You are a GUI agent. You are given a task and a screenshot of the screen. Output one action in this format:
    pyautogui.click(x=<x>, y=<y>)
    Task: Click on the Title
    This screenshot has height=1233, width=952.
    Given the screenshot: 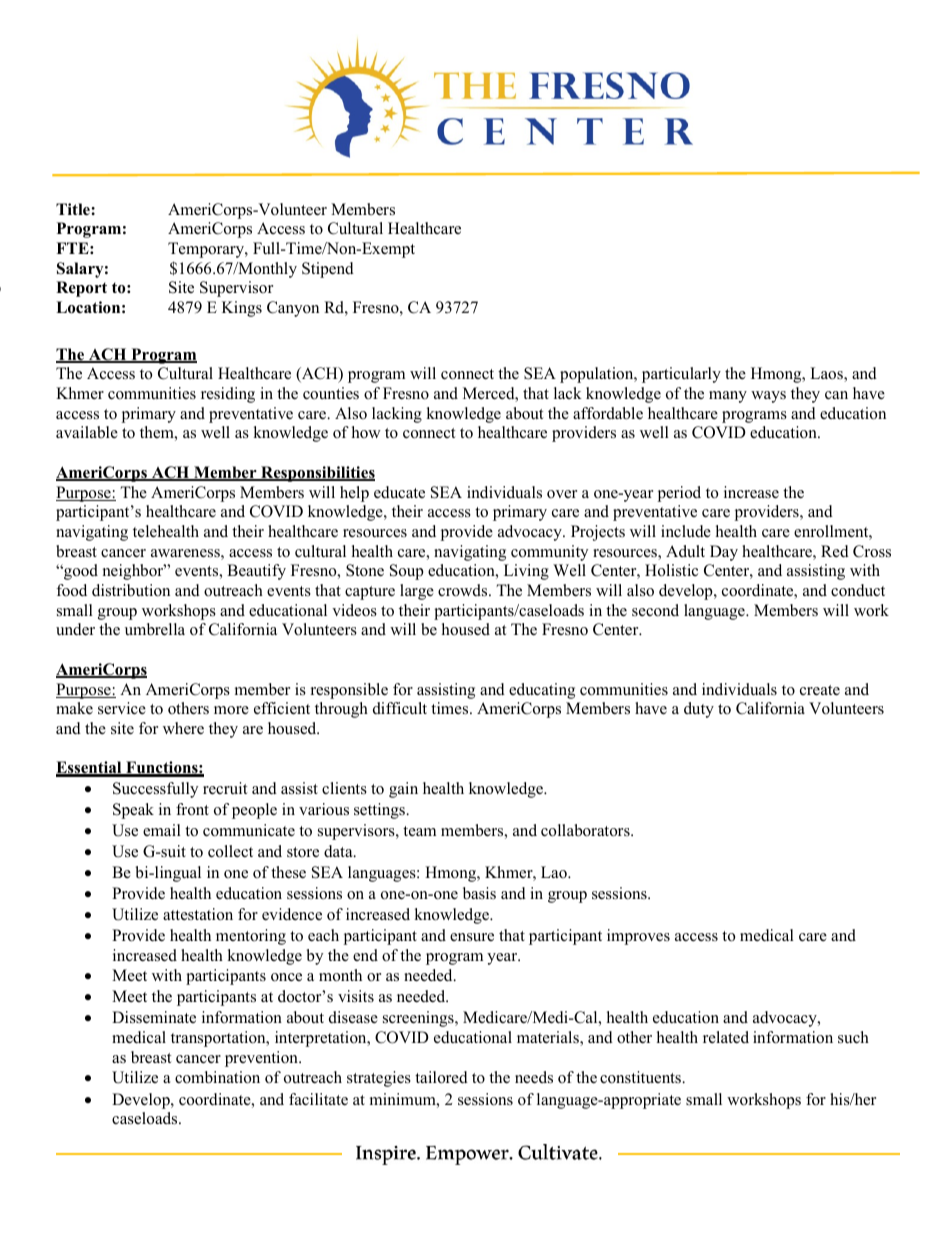 What is the action you would take?
    pyautogui.click(x=74, y=209)
